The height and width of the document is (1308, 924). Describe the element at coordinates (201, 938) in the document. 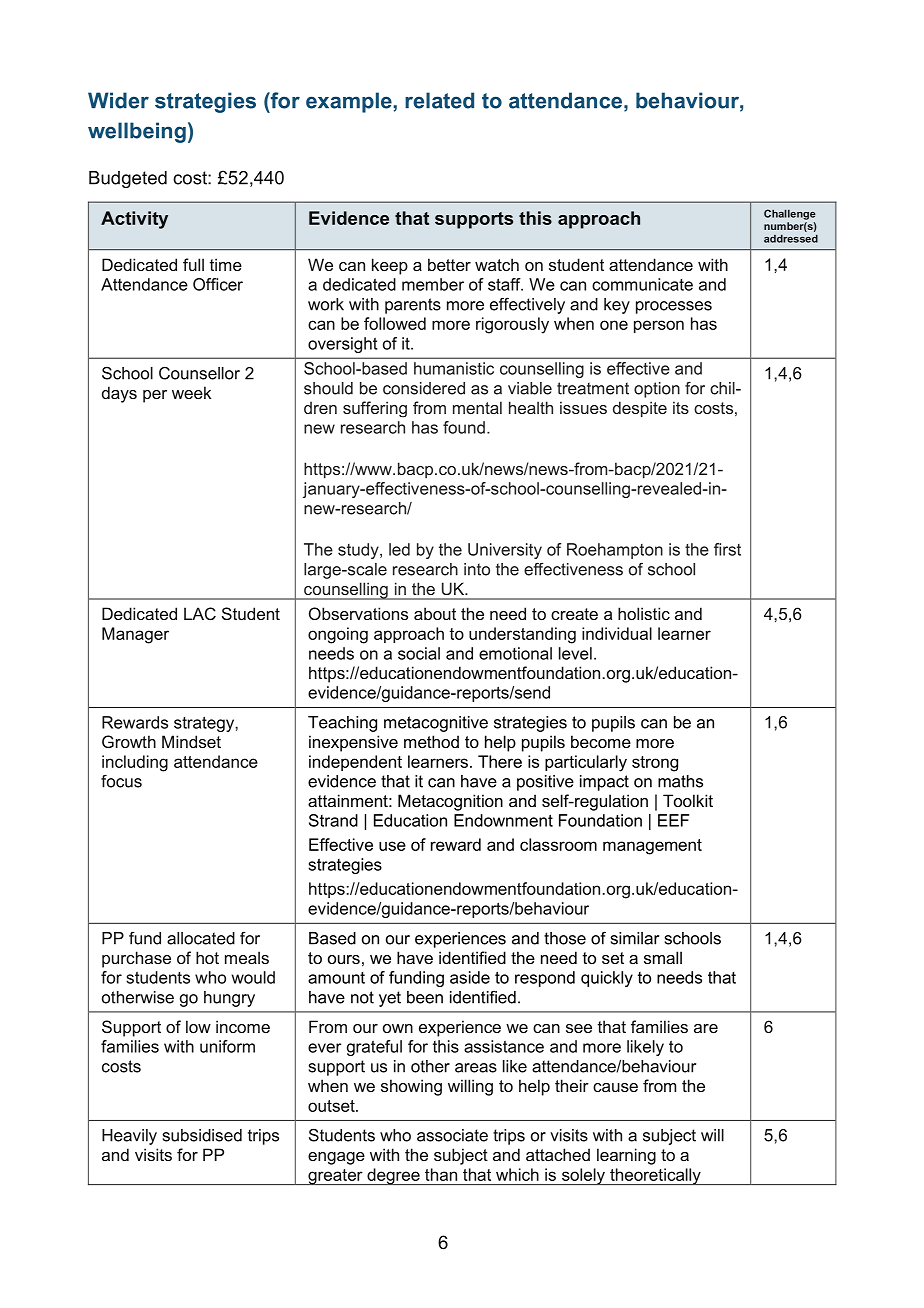

I see `allocated` at that location.
